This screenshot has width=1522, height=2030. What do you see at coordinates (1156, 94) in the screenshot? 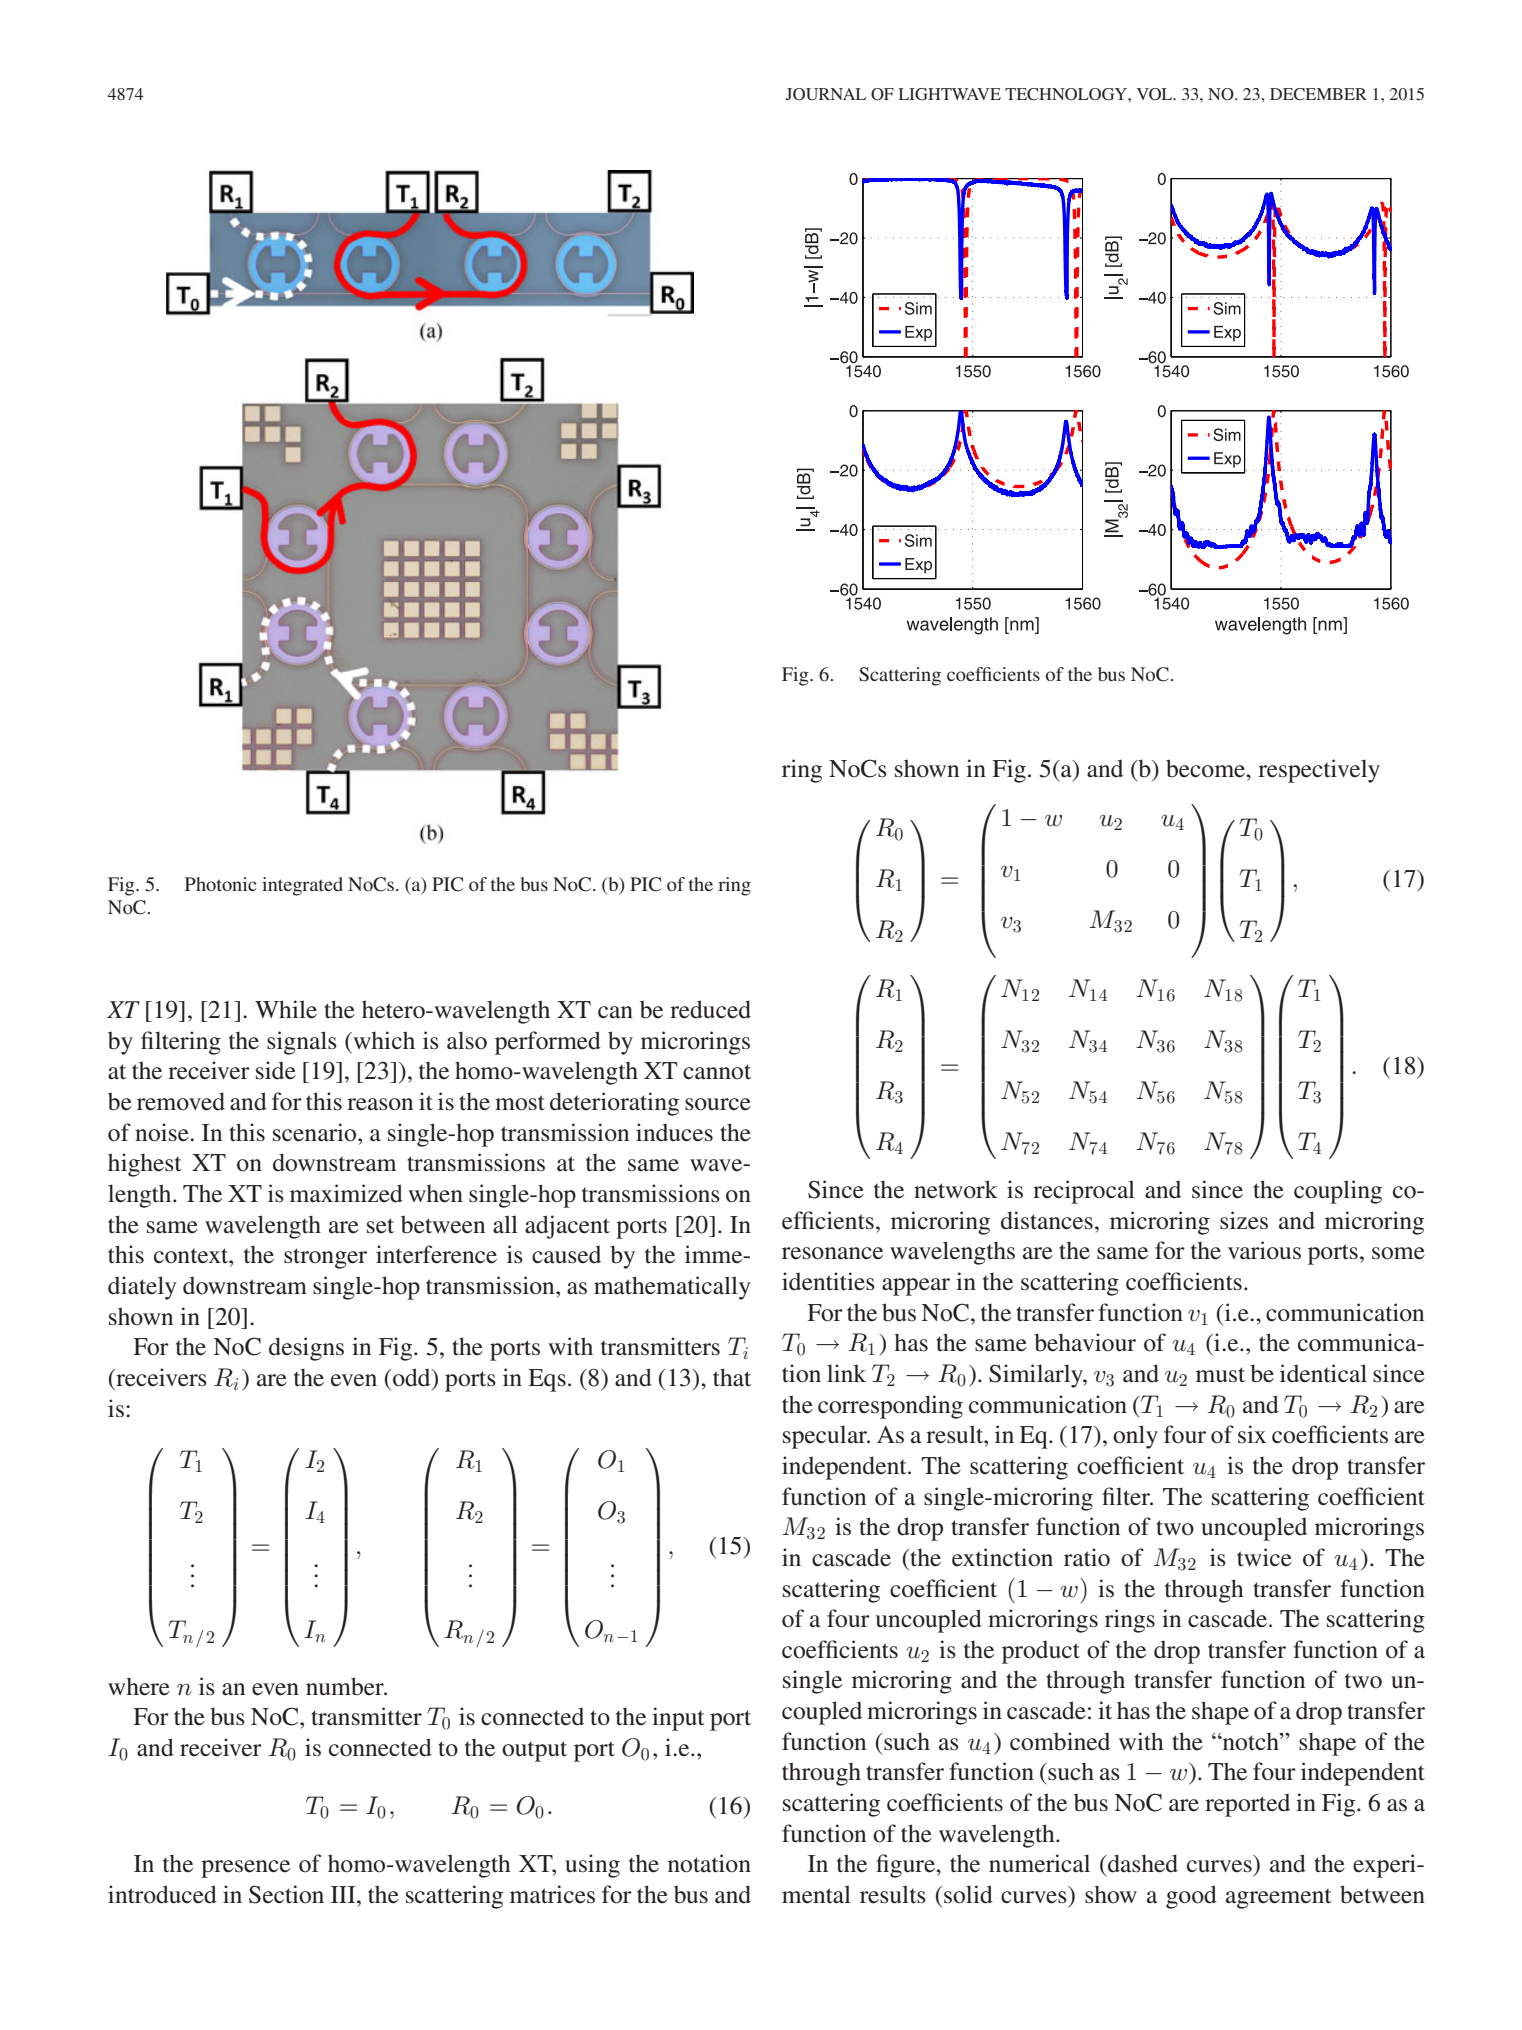
I see `VOL` at bounding box center [1156, 94].
